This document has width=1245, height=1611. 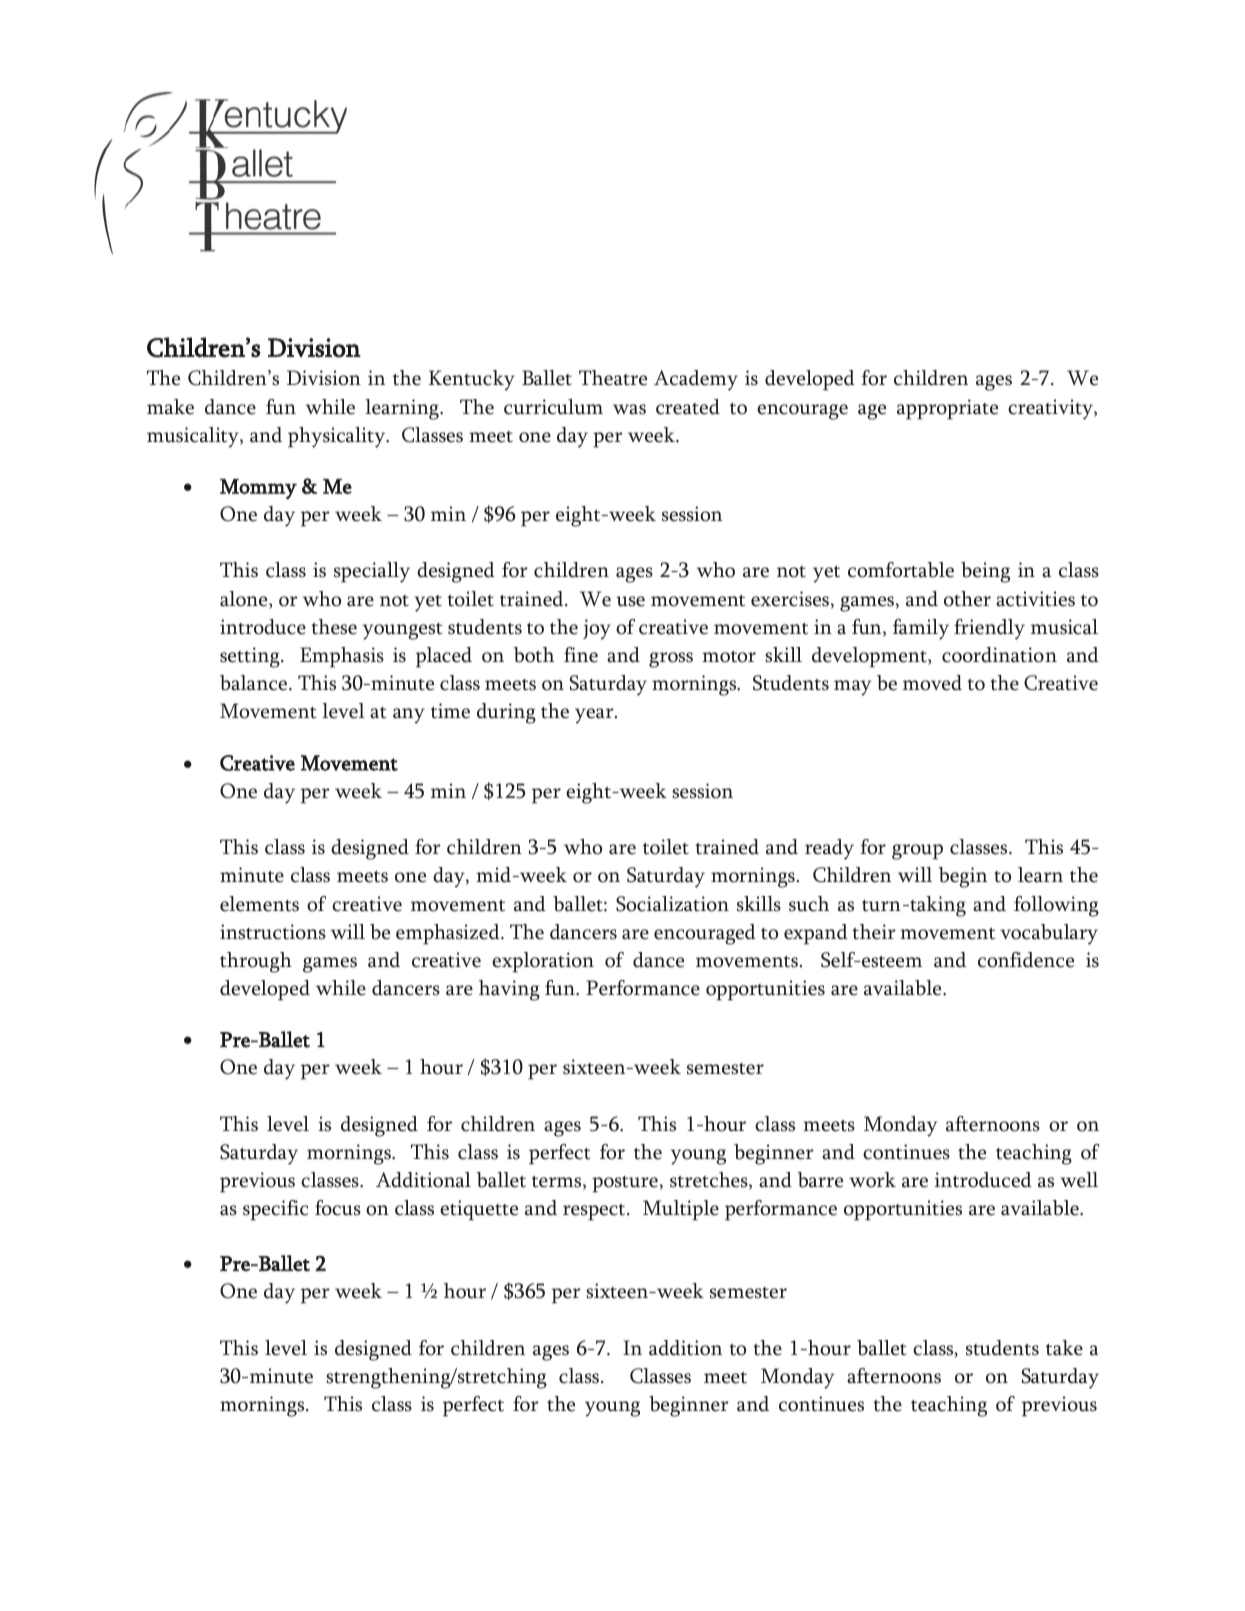 I want to click on specific, so click(x=275, y=1210).
